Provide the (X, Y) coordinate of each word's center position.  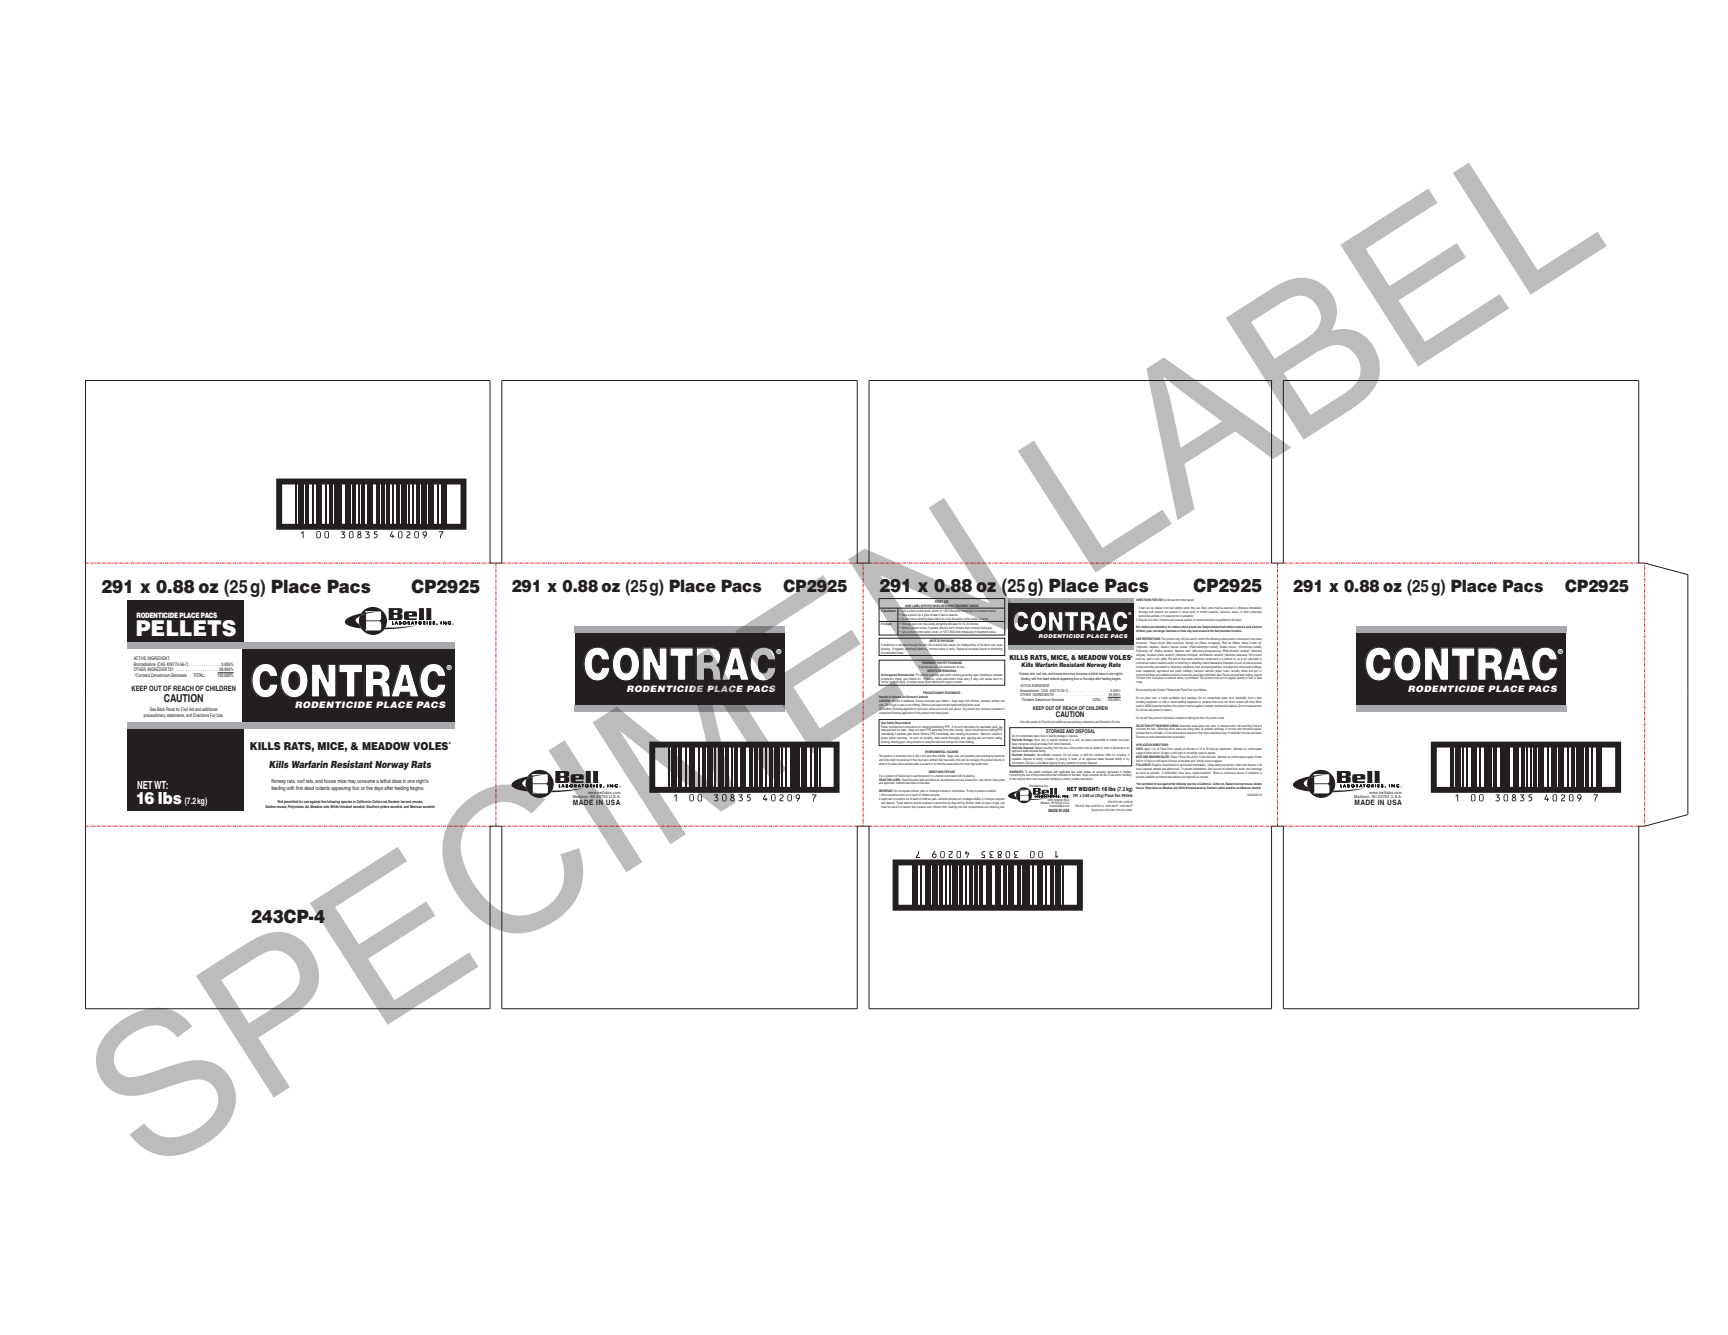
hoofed (1204, 610)
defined (1172, 677)
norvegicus (1214, 643)
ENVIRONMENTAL (935, 753)
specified (1223, 620)
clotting (965, 646)
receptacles (1149, 671)
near (1154, 699)
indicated (1064, 775)
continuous (1230, 771)
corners (1231, 729)
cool (1076, 738)
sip (919, 615)
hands (944, 738)
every (967, 677)
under (978, 803)
